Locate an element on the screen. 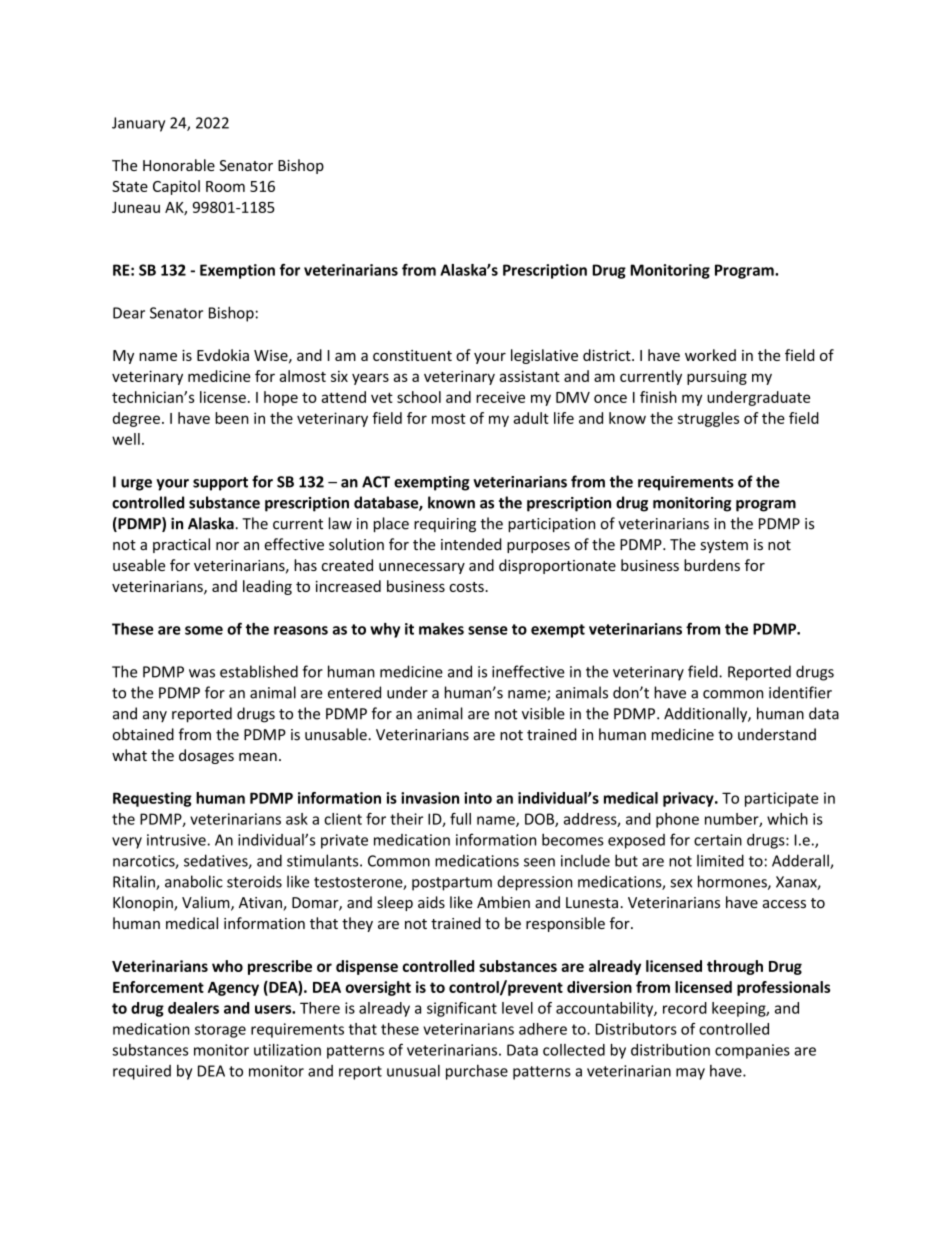  Honorable is located at coordinates (179, 165).
